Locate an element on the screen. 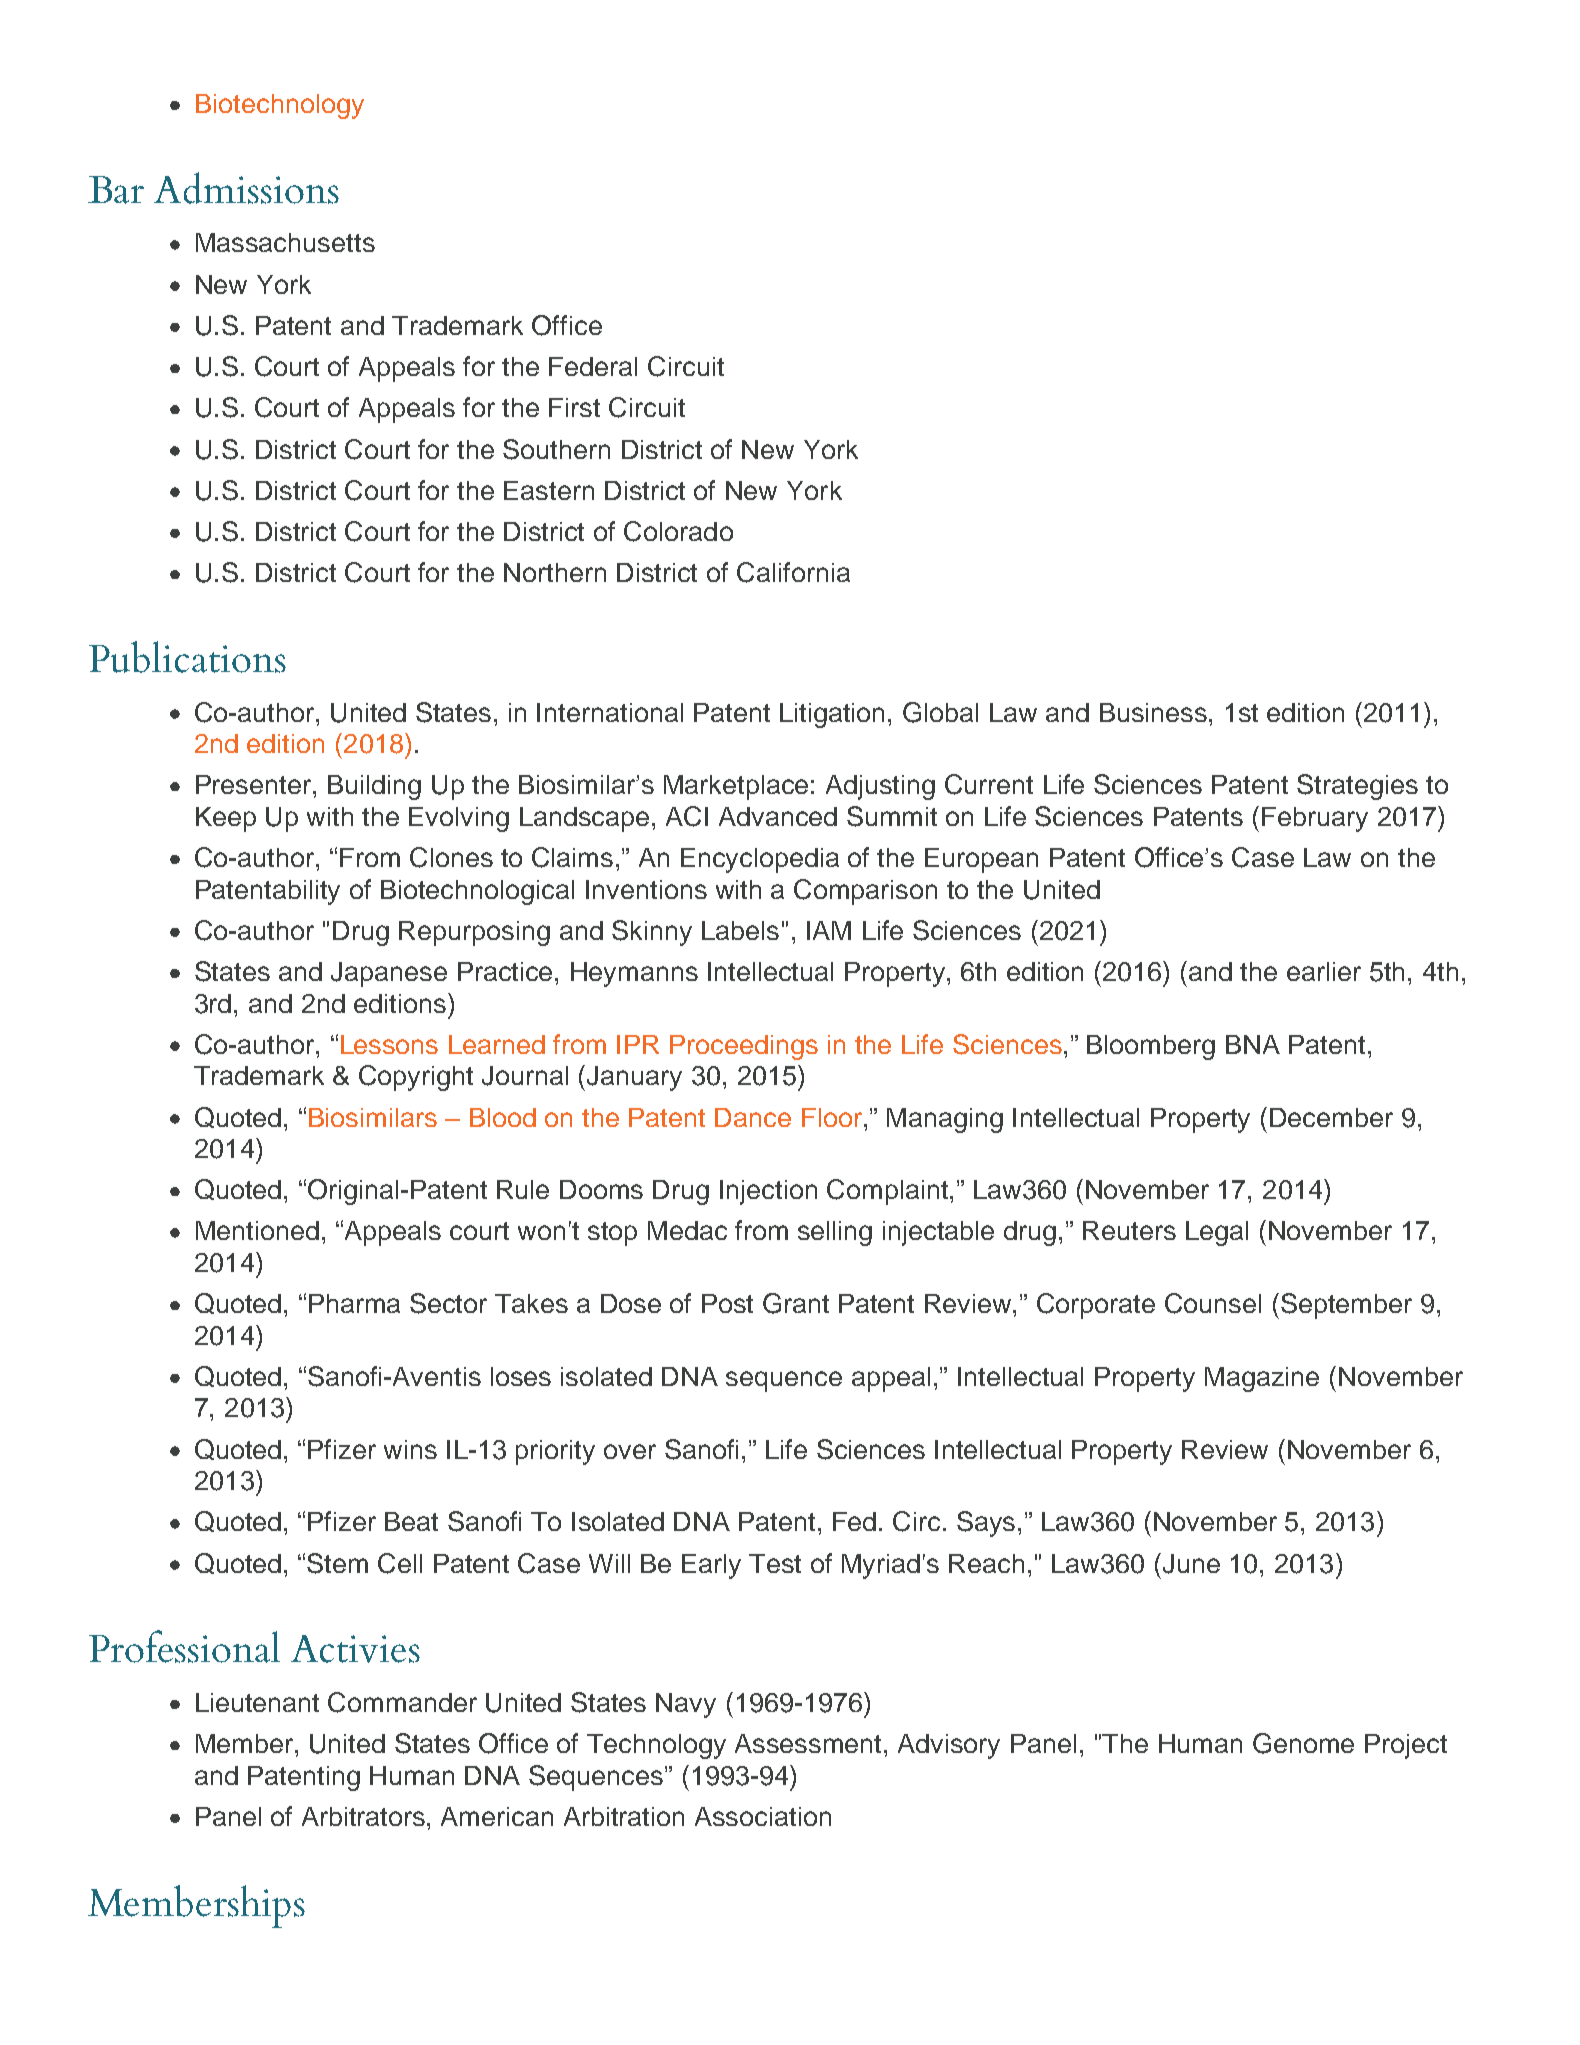 The height and width of the screenshot is (2045, 1580). BNA is located at coordinates (1253, 1044).
